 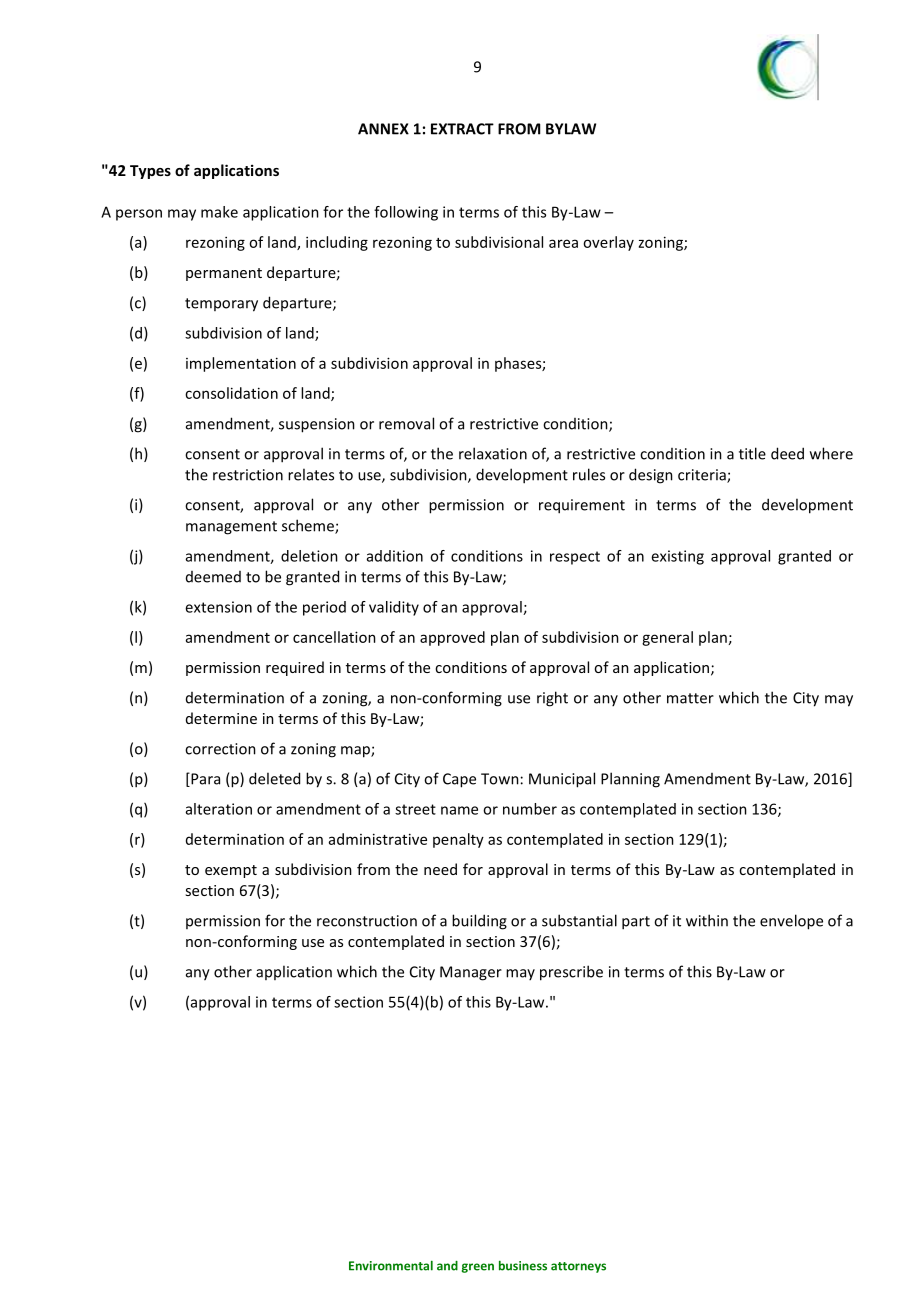 What do you see at coordinates (703, 476) in the page?
I see `criteria` at bounding box center [703, 476].
